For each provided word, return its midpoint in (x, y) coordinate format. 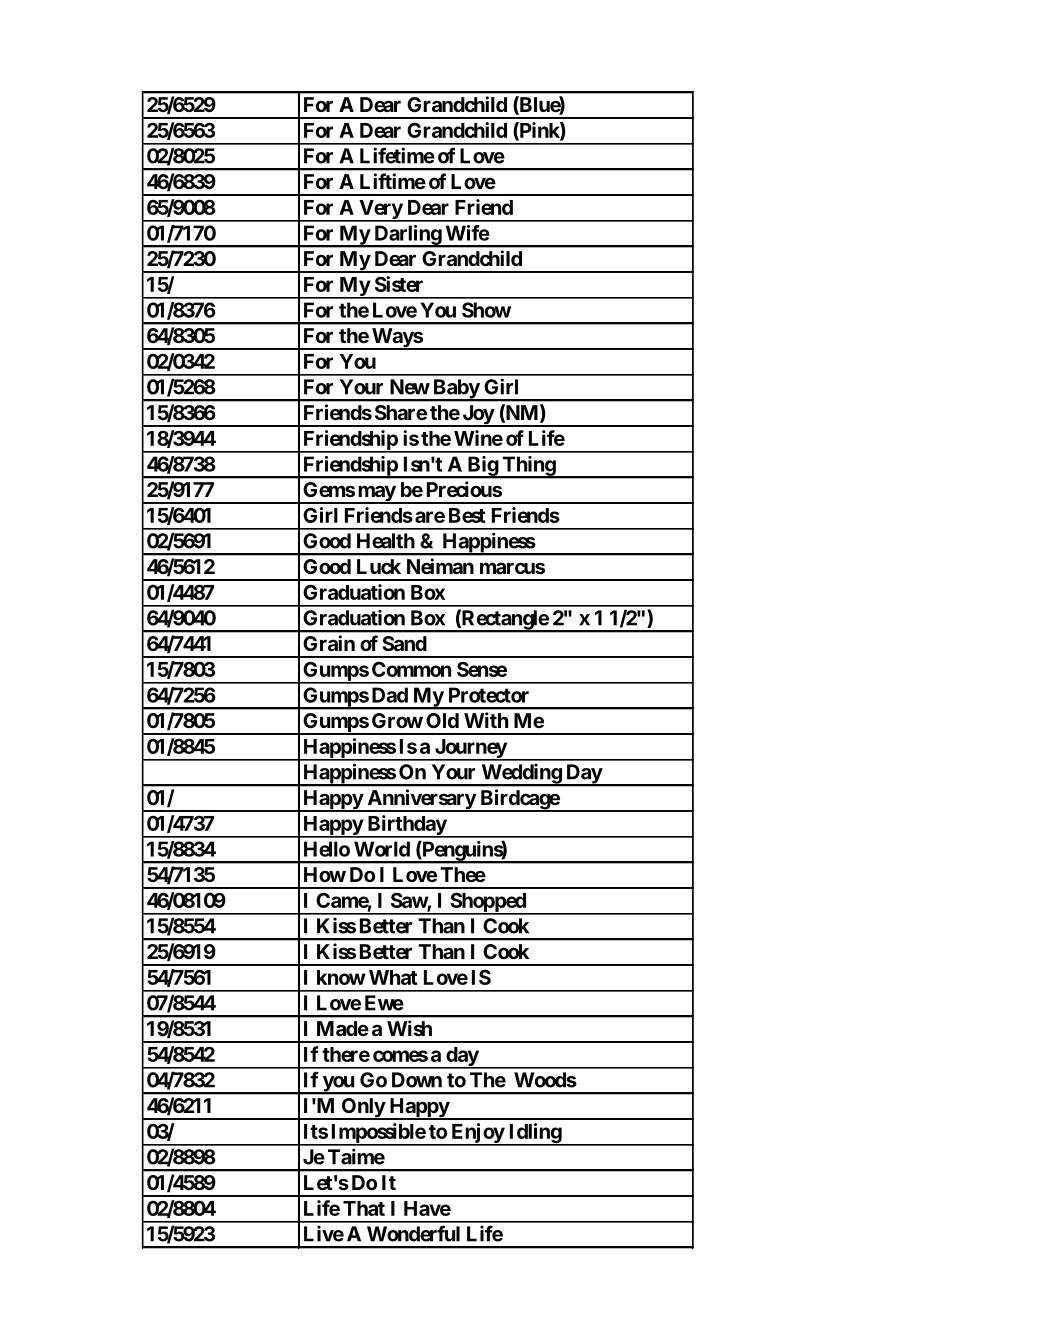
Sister (399, 284)
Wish (409, 1028)
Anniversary (421, 800)
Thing (528, 467)
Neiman (440, 566)
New (410, 387)
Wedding (521, 775)
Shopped (488, 903)
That (364, 1208)
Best (467, 515)
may (376, 494)
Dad (390, 695)
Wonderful (413, 1233)
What (393, 977)
